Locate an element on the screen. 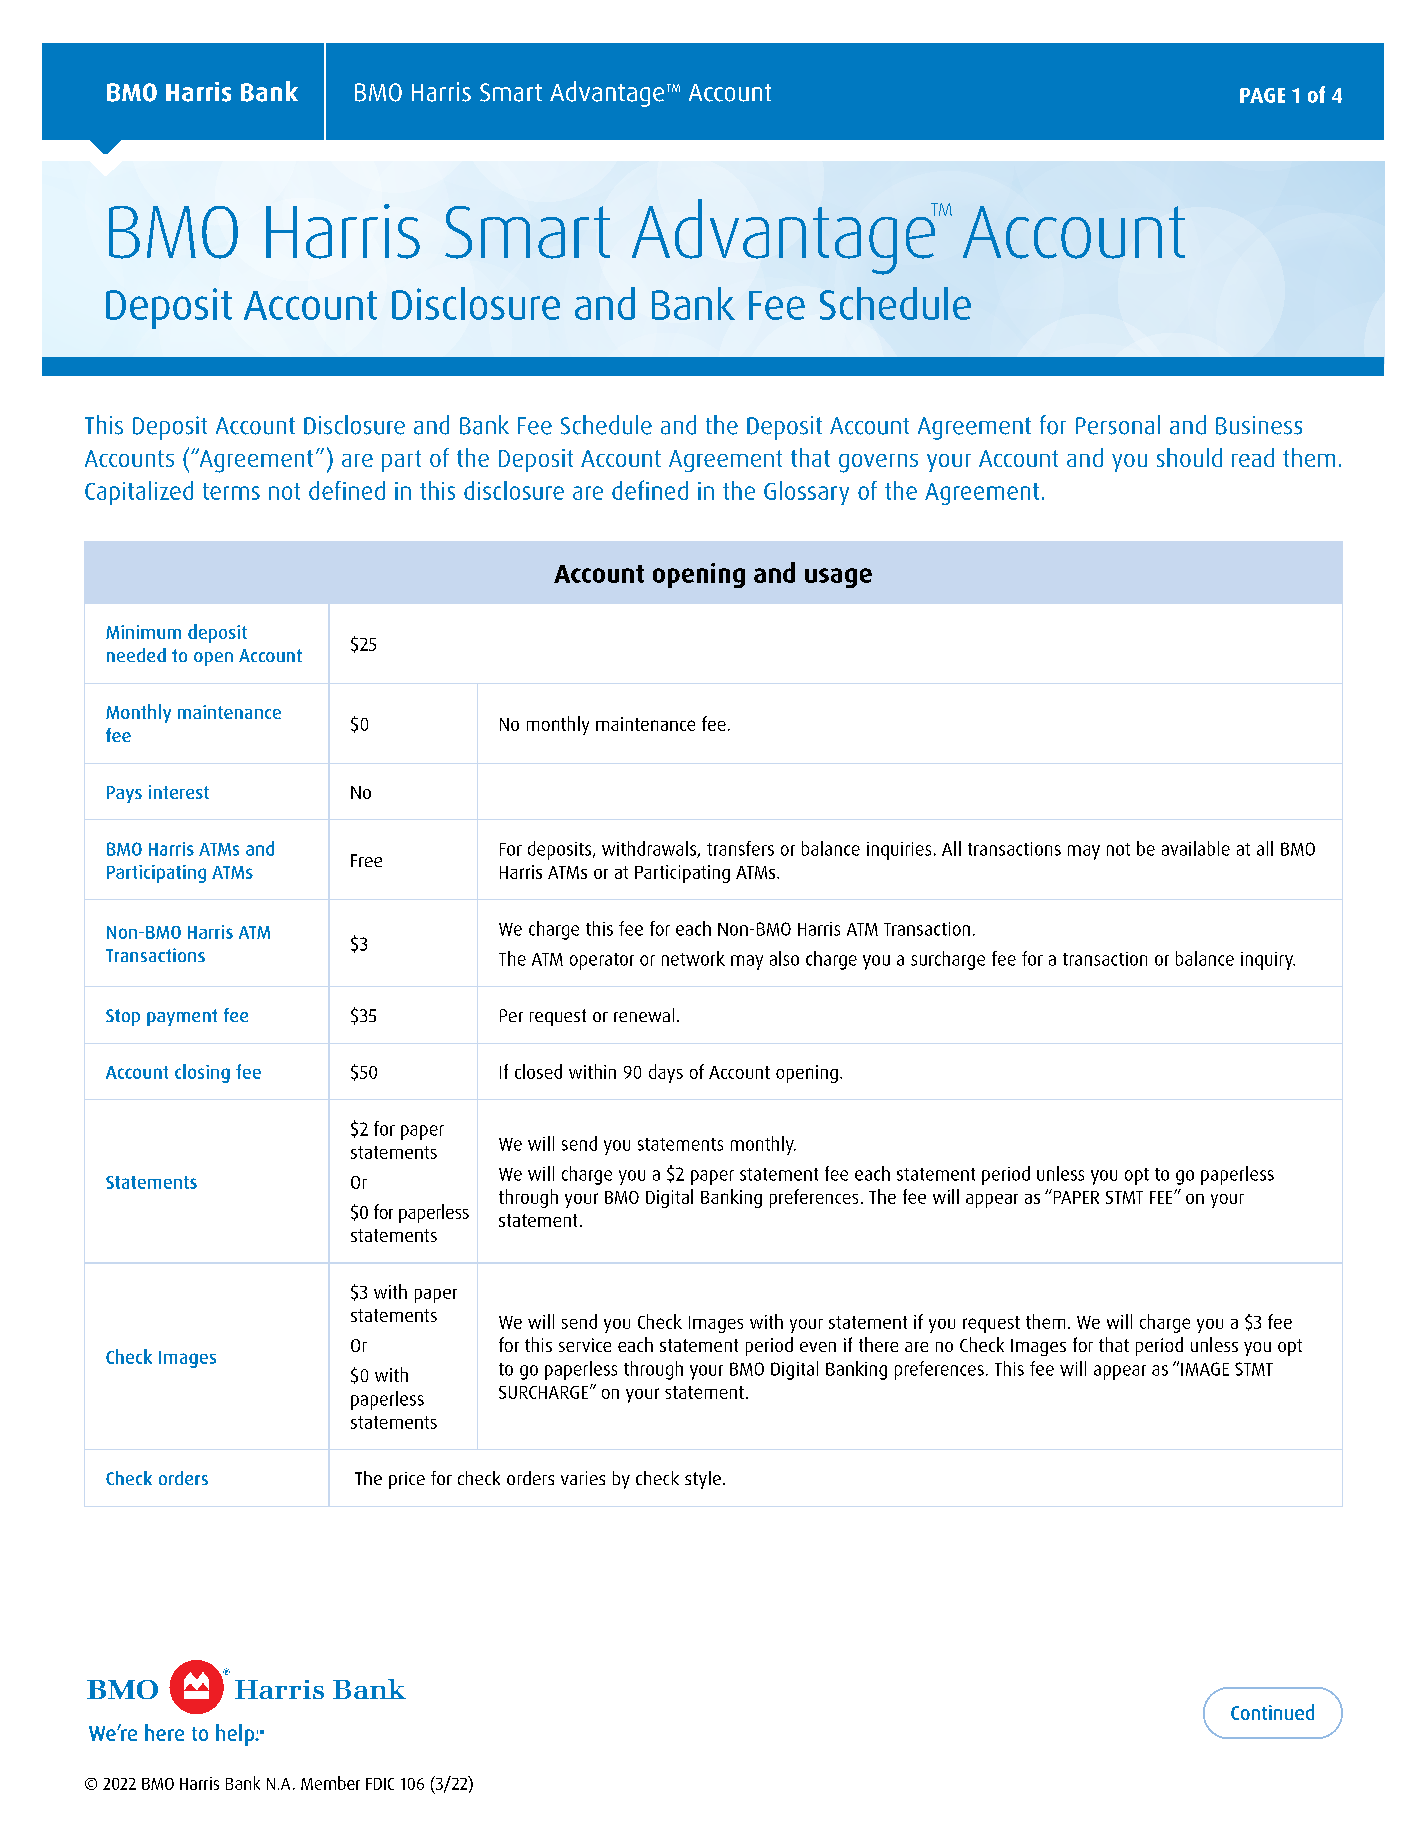  PAGE is located at coordinates (1262, 95).
